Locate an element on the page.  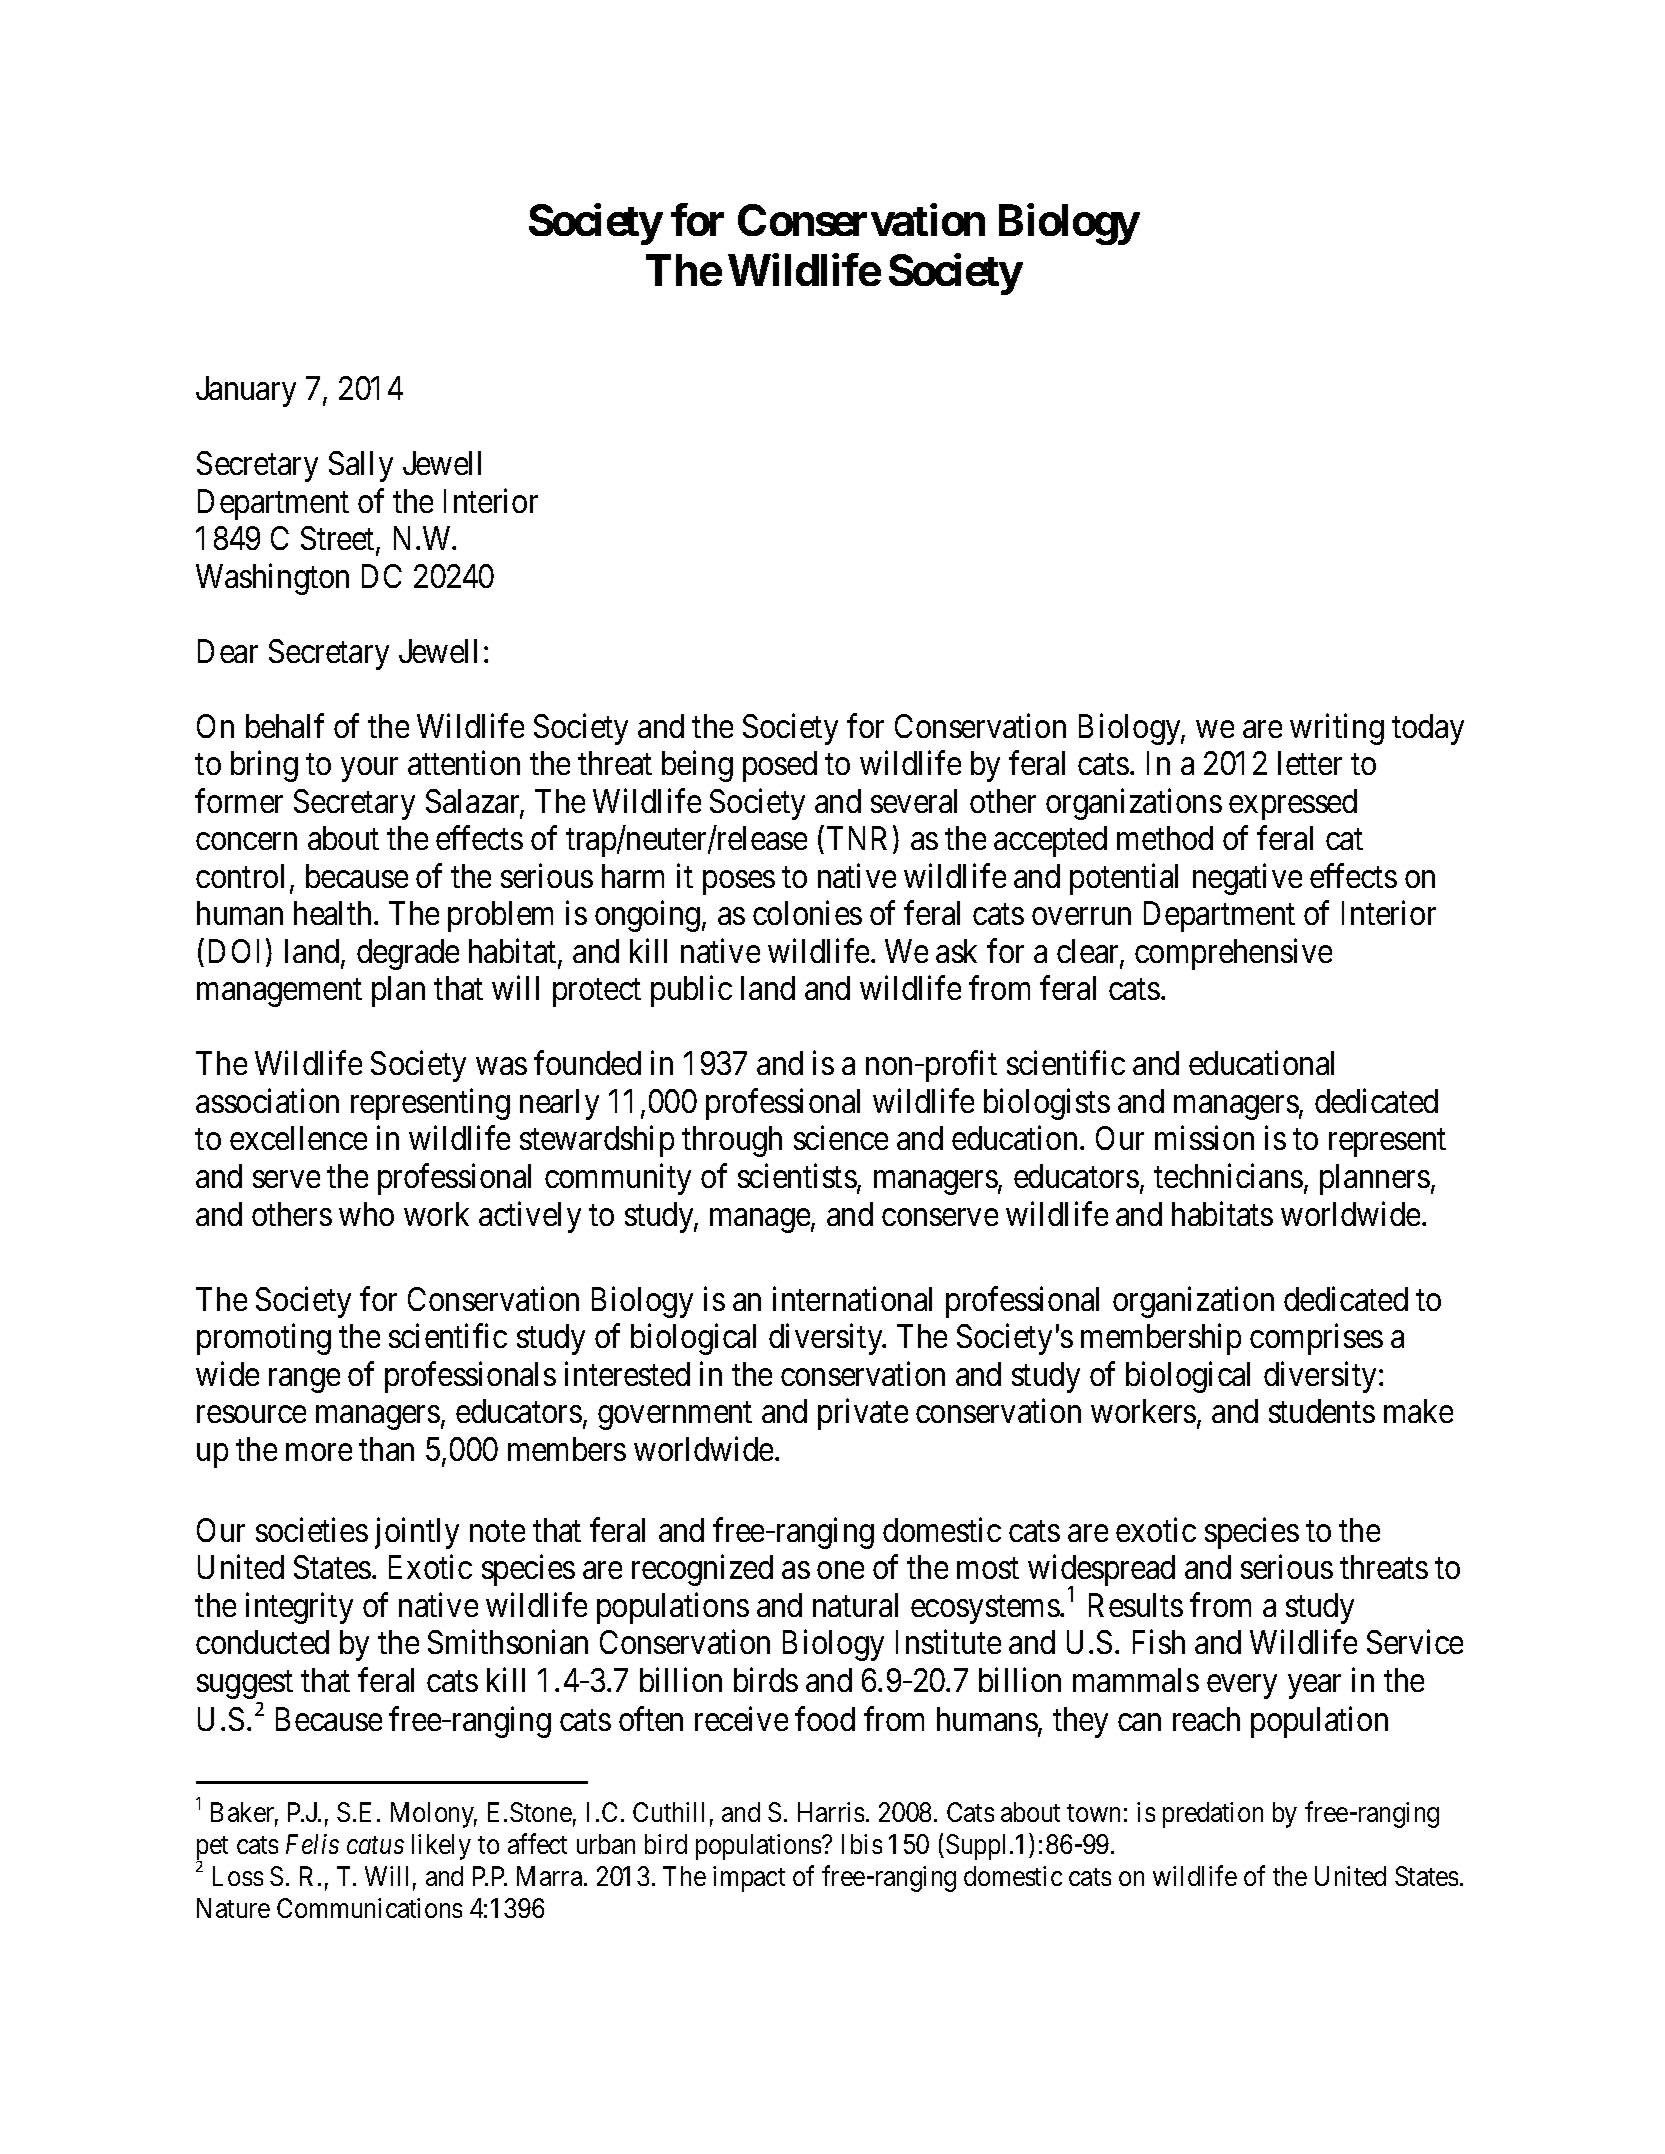
predation is located at coordinates (1213, 1815).
